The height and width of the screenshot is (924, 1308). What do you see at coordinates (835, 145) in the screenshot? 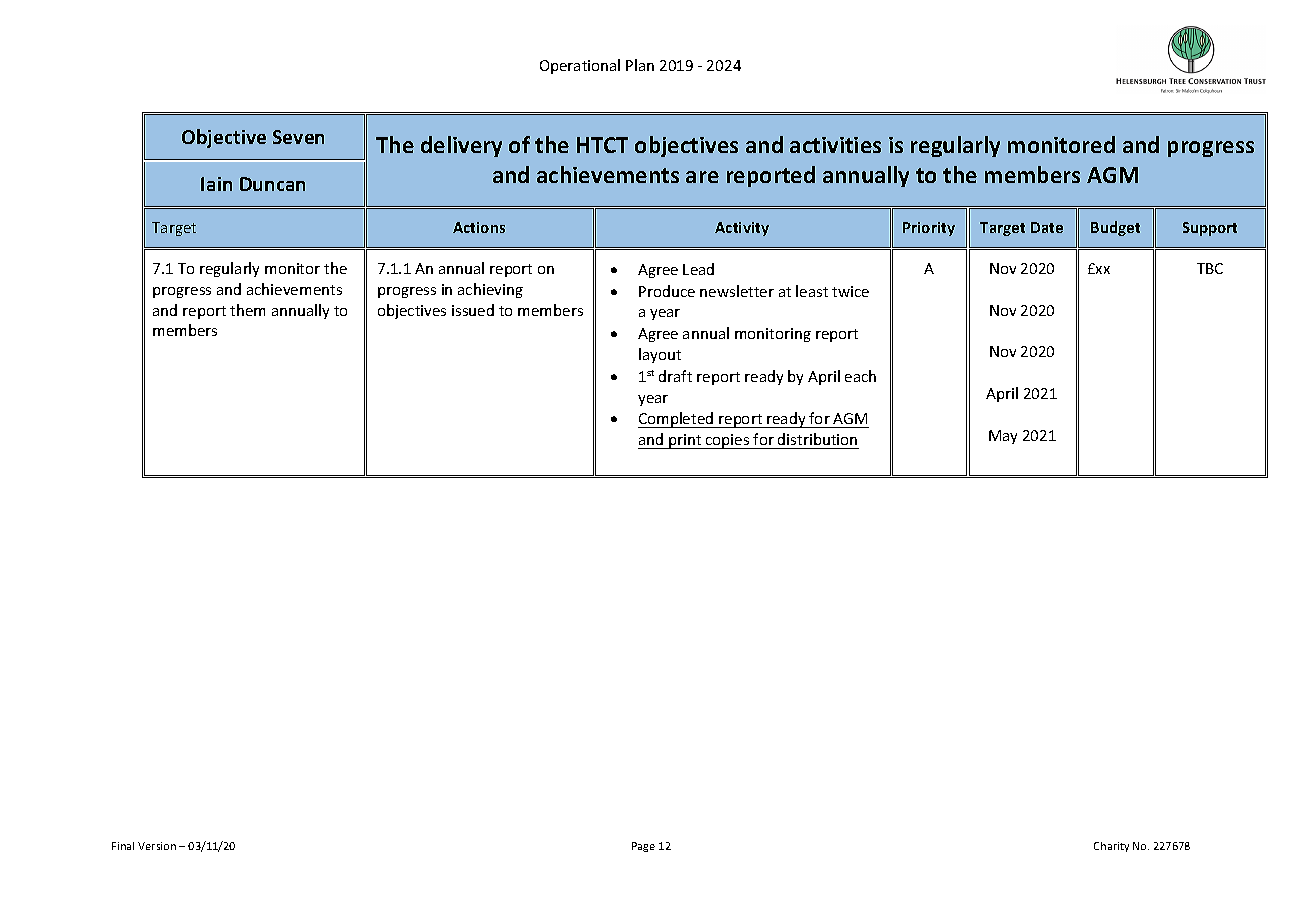
I see `activities` at bounding box center [835, 145].
